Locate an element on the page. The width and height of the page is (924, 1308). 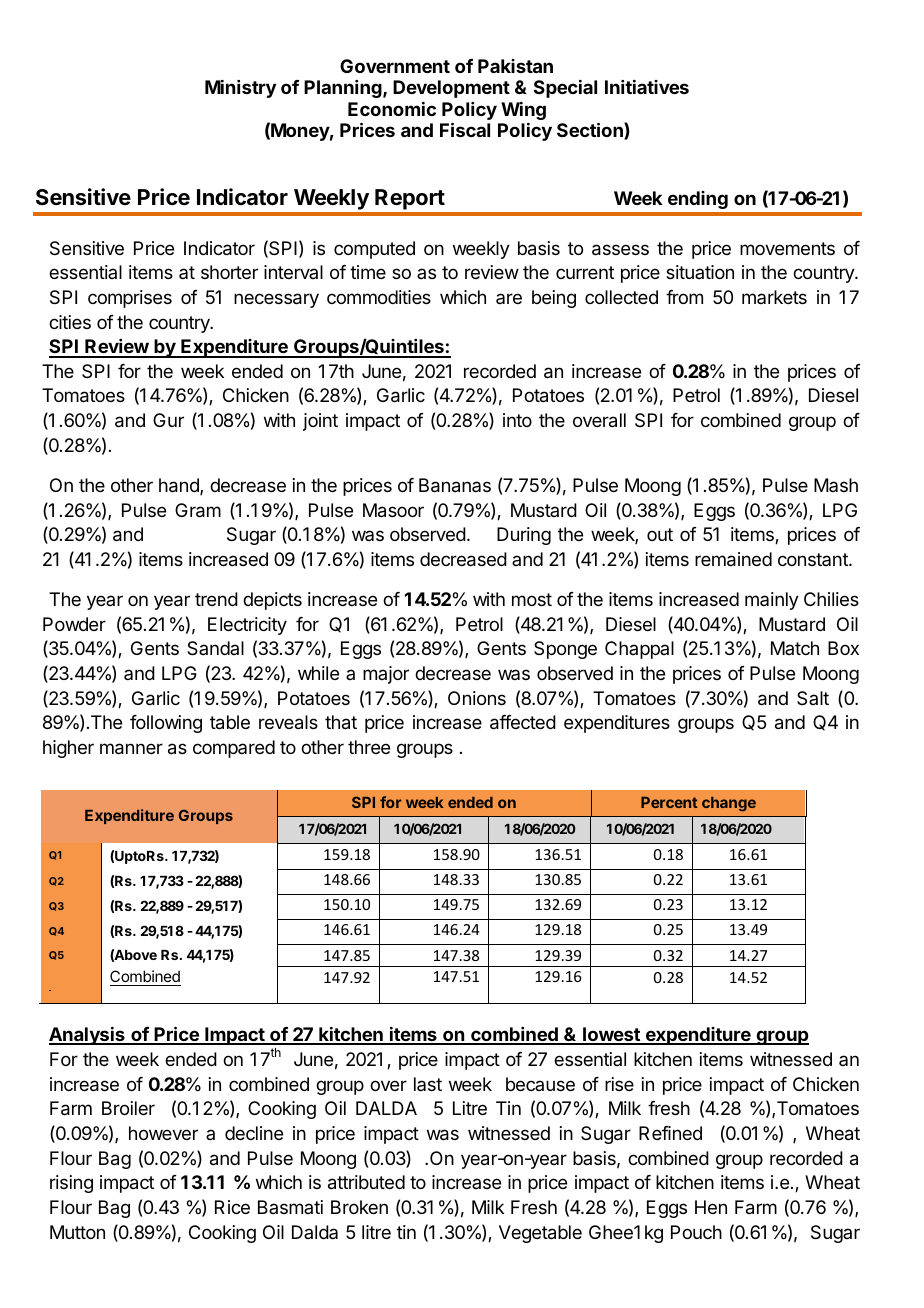
attributed is located at coordinates (366, 1182).
